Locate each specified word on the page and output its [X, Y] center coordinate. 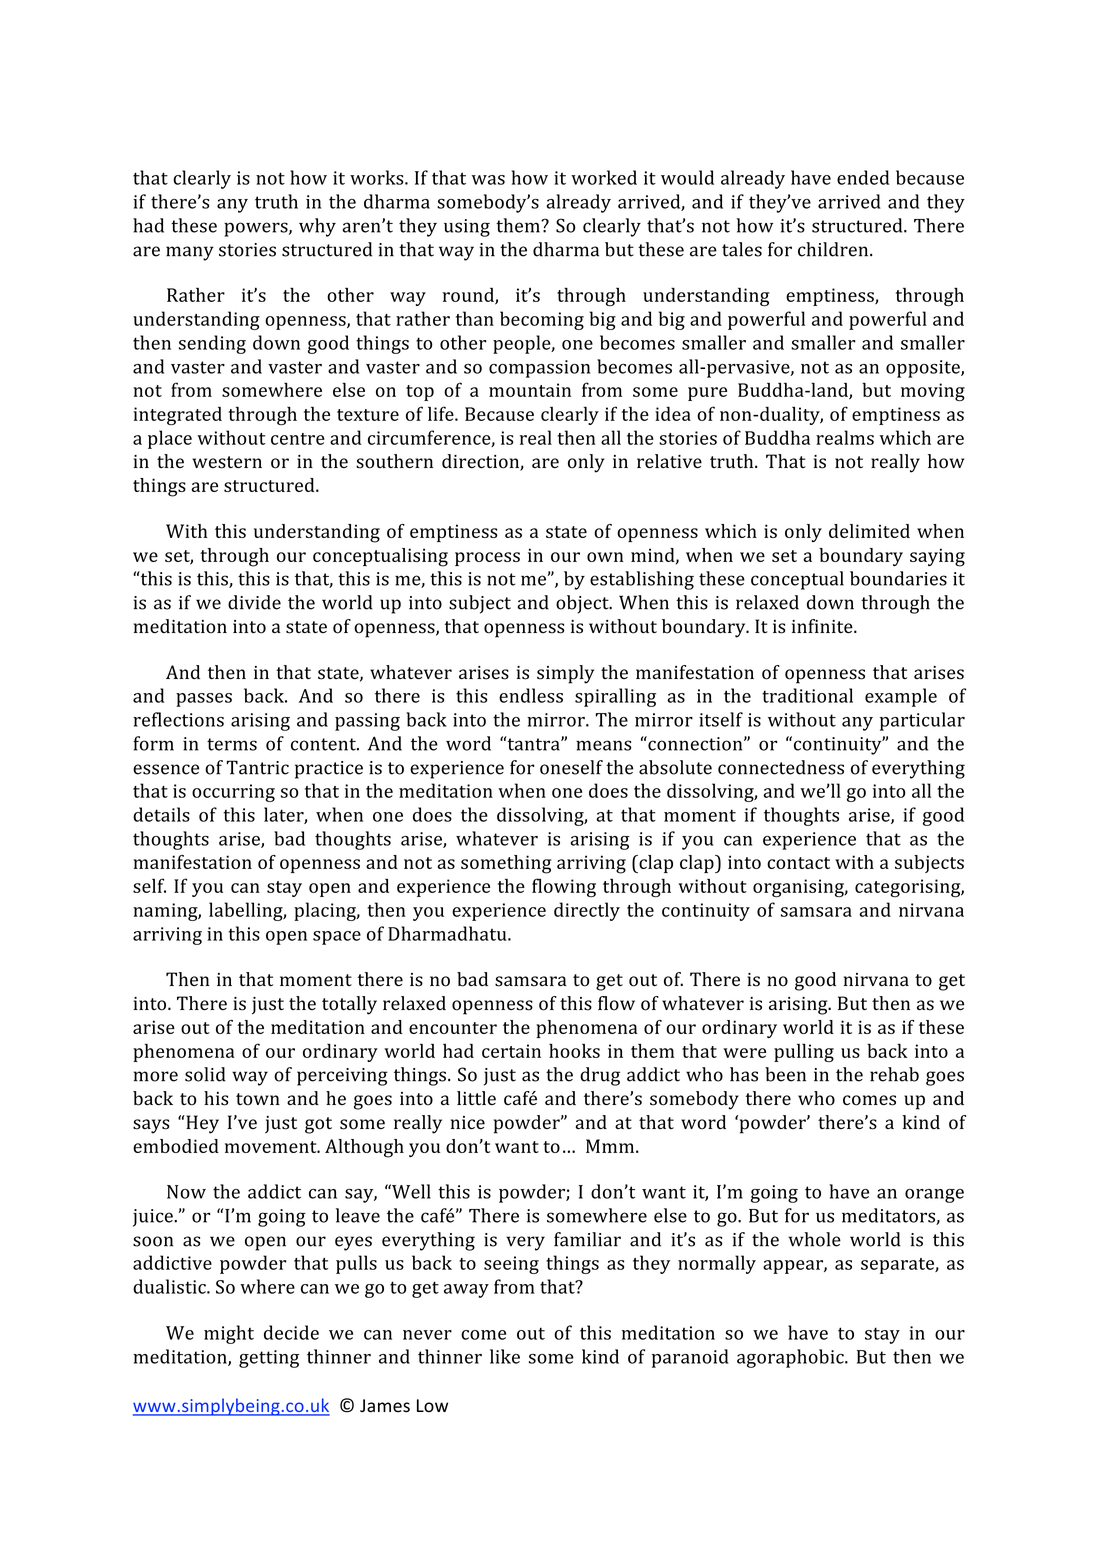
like [505, 1356]
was [488, 180]
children [834, 249]
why [317, 227]
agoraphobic [791, 1358]
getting [269, 1359]
